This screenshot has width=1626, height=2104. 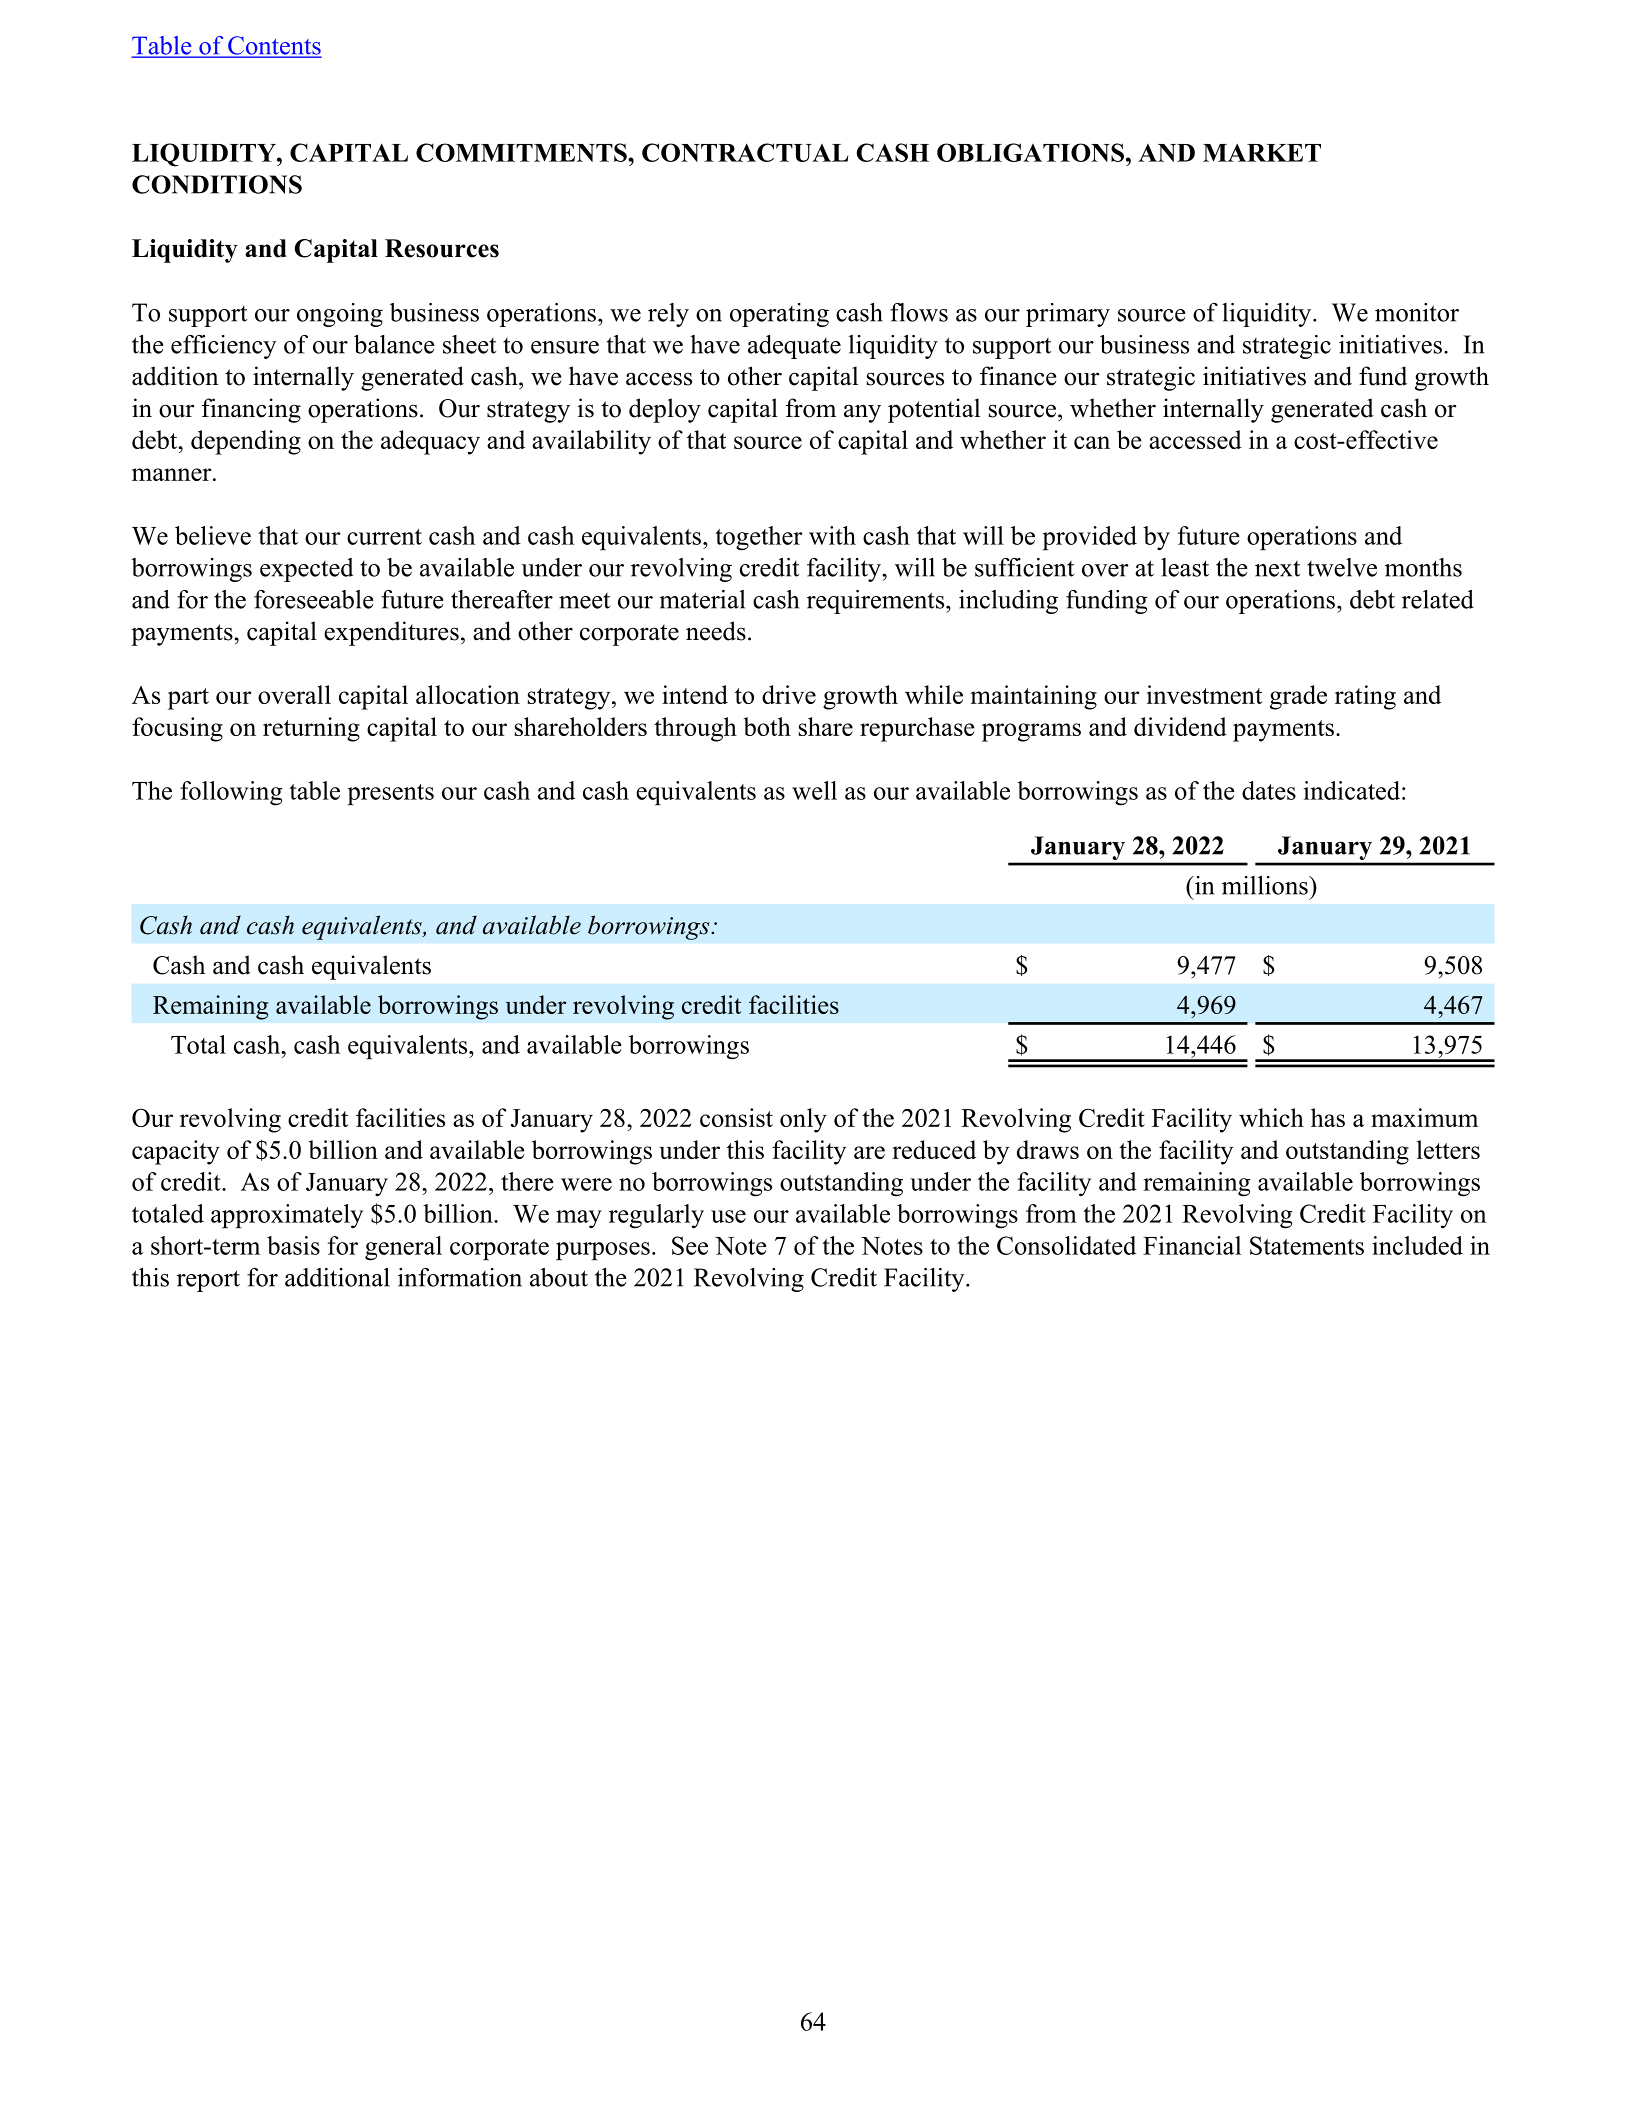 I want to click on use, so click(x=728, y=1216).
